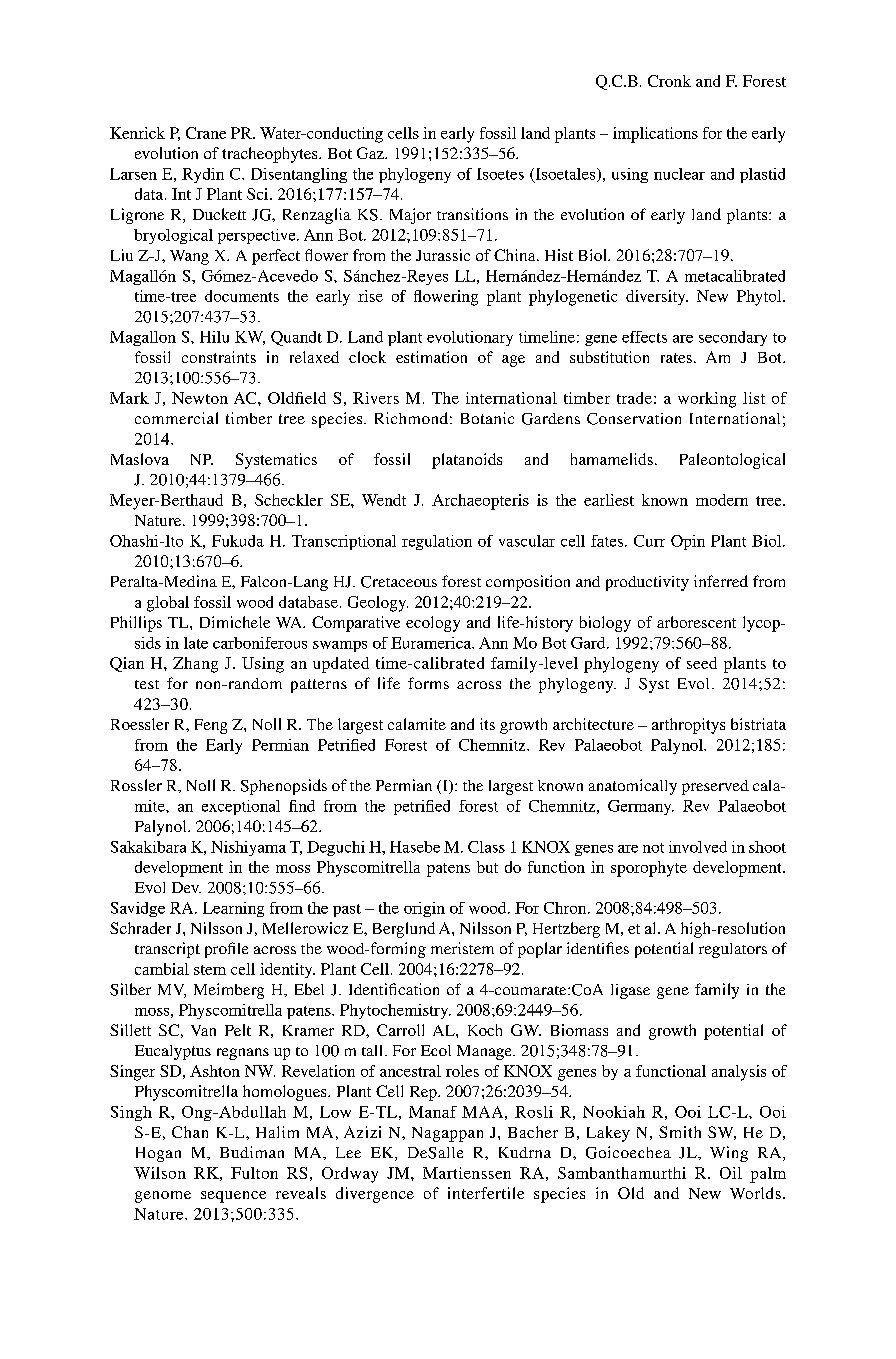 The width and height of the image is (896, 1359). Describe the element at coordinates (649, 869) in the image. I see `sporophyte` at that location.
